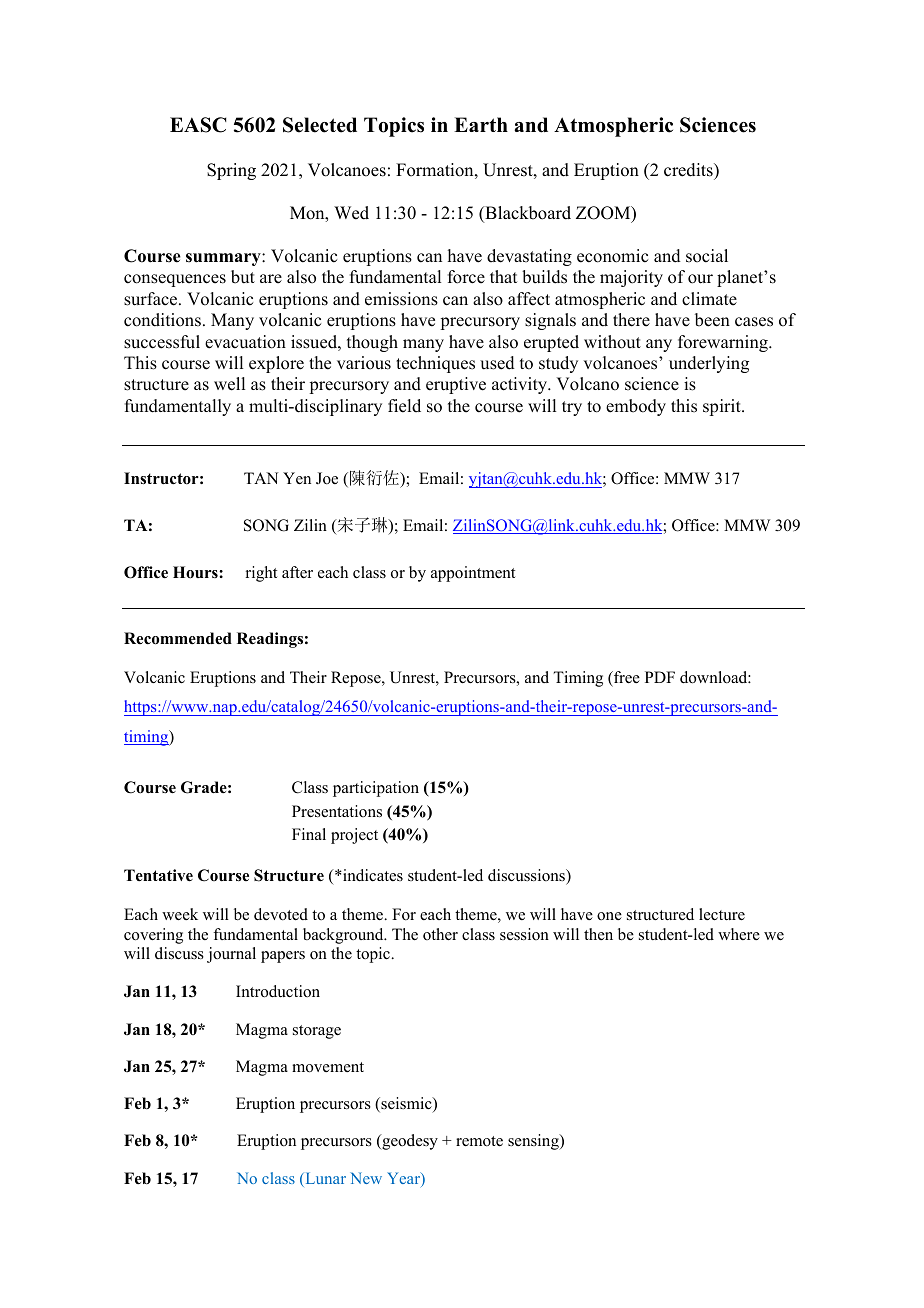  I want to click on remote, so click(479, 1141).
